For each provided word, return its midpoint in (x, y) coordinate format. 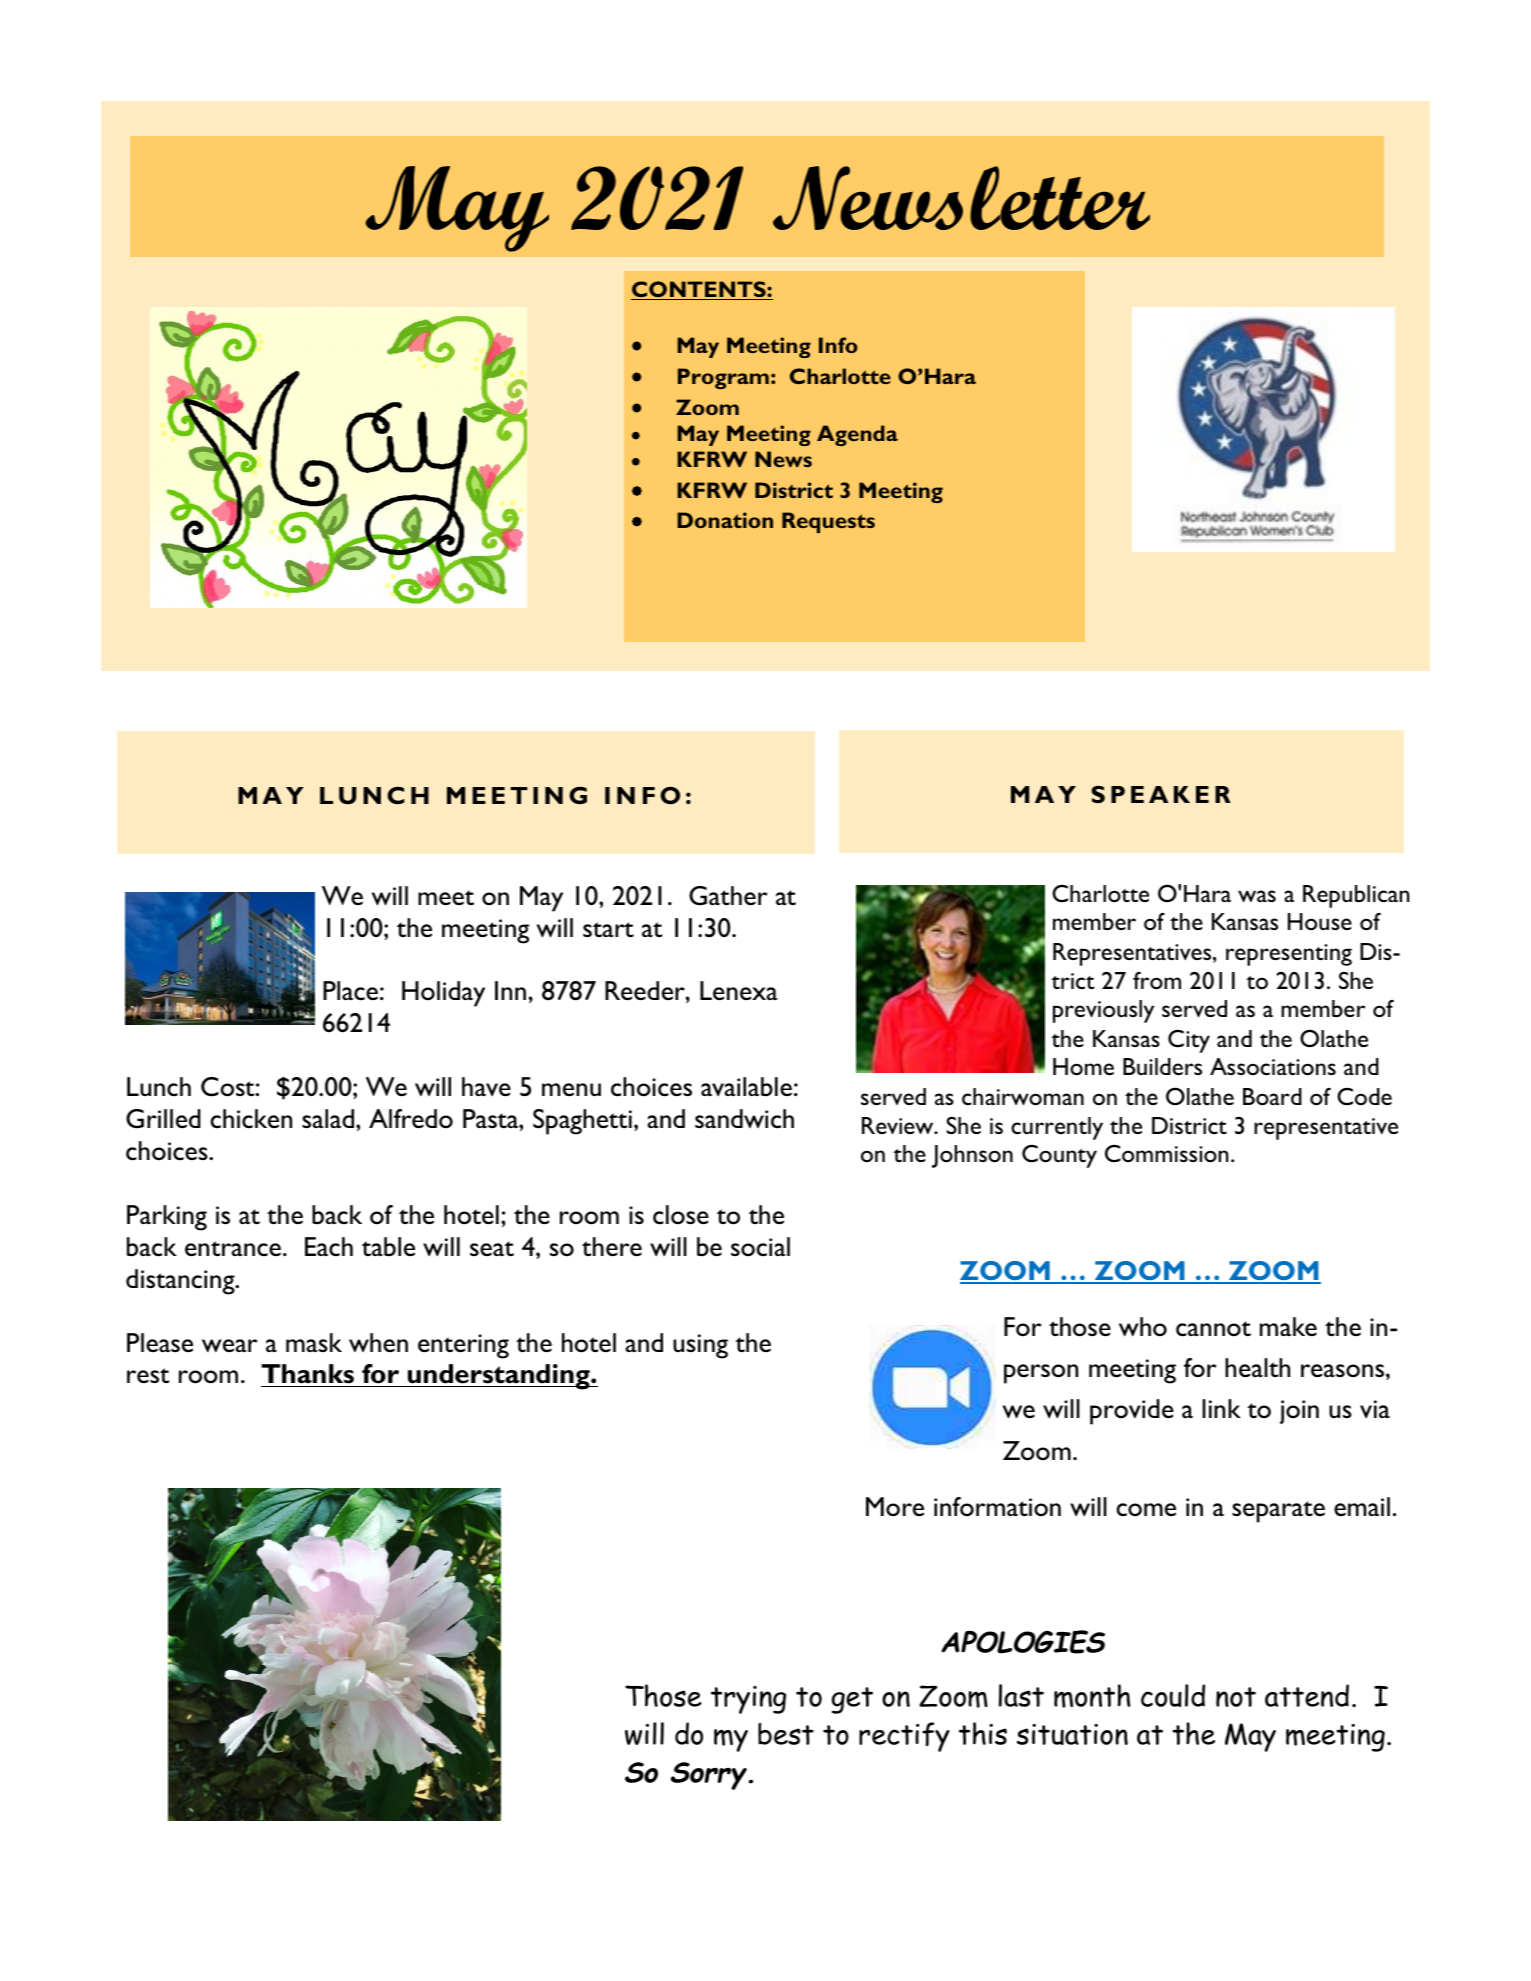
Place (350, 990)
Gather (728, 896)
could (1173, 1695)
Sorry (709, 1776)
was (1257, 896)
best (786, 1734)
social (760, 1246)
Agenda (857, 435)
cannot (1213, 1329)
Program (723, 378)
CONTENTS (699, 290)
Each (329, 1246)
